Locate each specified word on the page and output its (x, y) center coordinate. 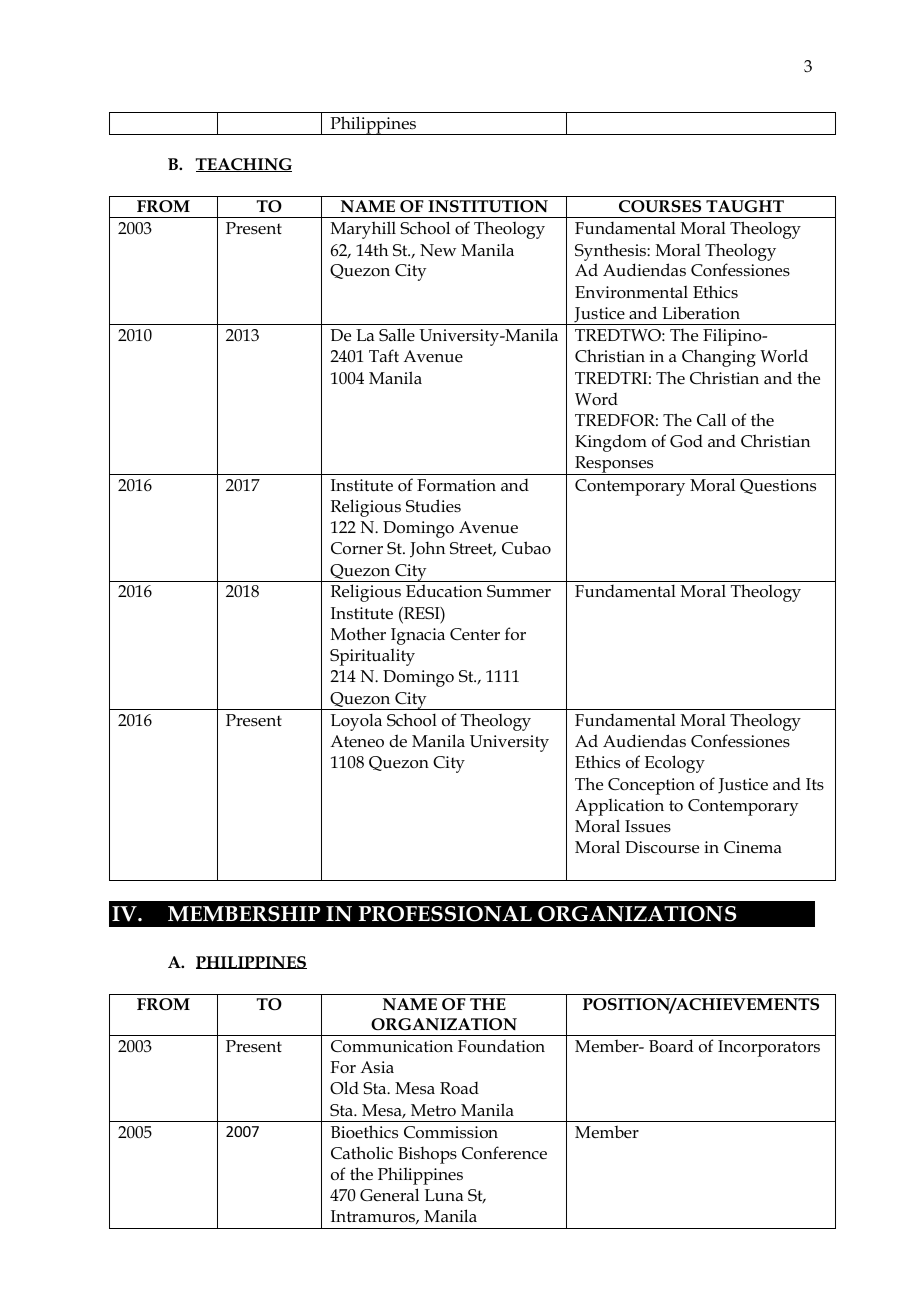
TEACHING (244, 165)
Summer (519, 591)
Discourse (662, 847)
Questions (778, 486)
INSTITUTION (488, 206)
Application (619, 807)
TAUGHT (745, 206)
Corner (357, 548)
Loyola (356, 722)
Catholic (362, 1153)
